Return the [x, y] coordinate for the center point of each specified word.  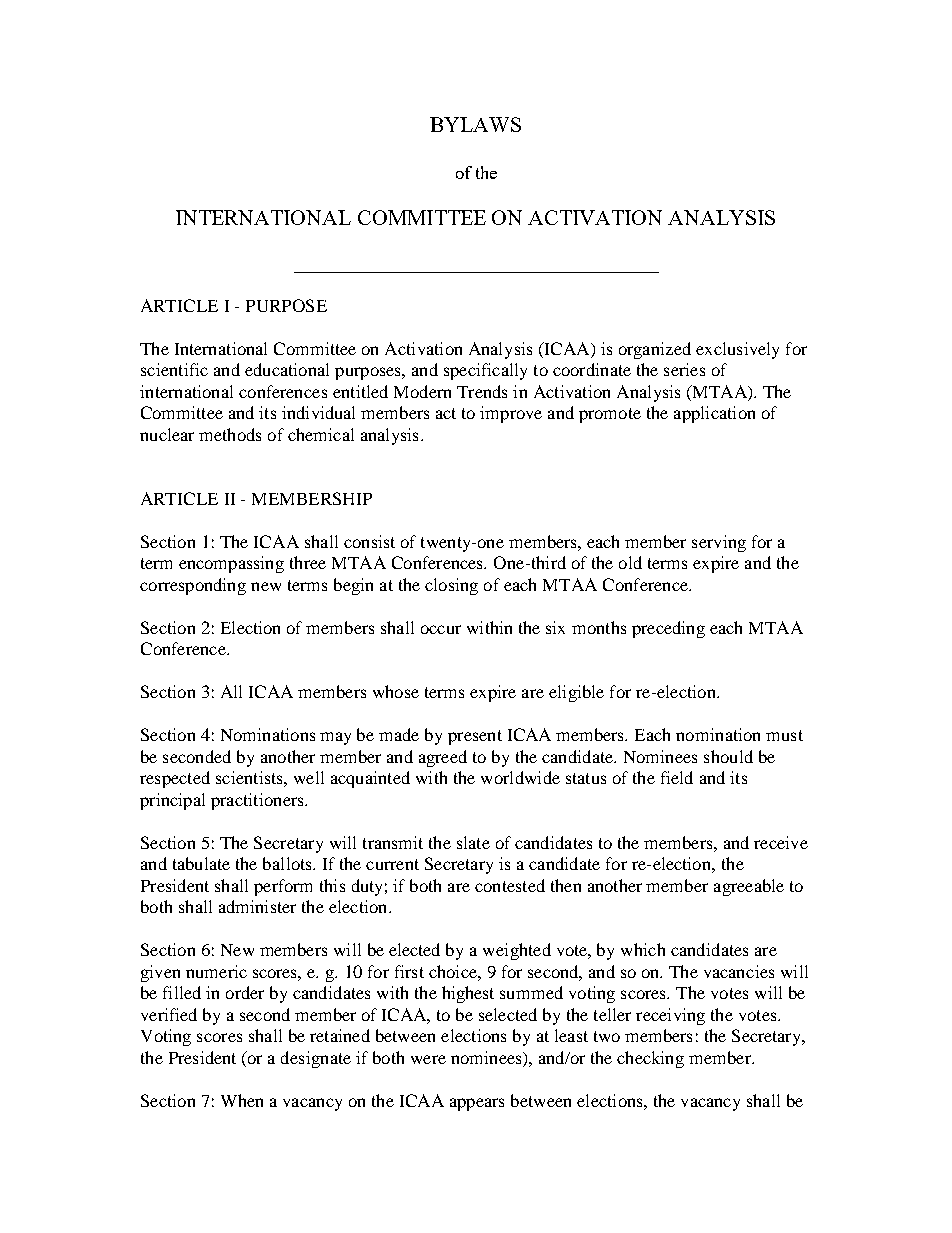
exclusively [737, 350]
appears [477, 1104]
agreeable [749, 887]
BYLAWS [475, 124]
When [242, 1100]
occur [441, 629]
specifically [485, 371]
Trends [482, 391]
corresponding [193, 586]
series [684, 369]
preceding [668, 629]
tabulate [201, 863]
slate [473, 842]
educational [287, 369]
